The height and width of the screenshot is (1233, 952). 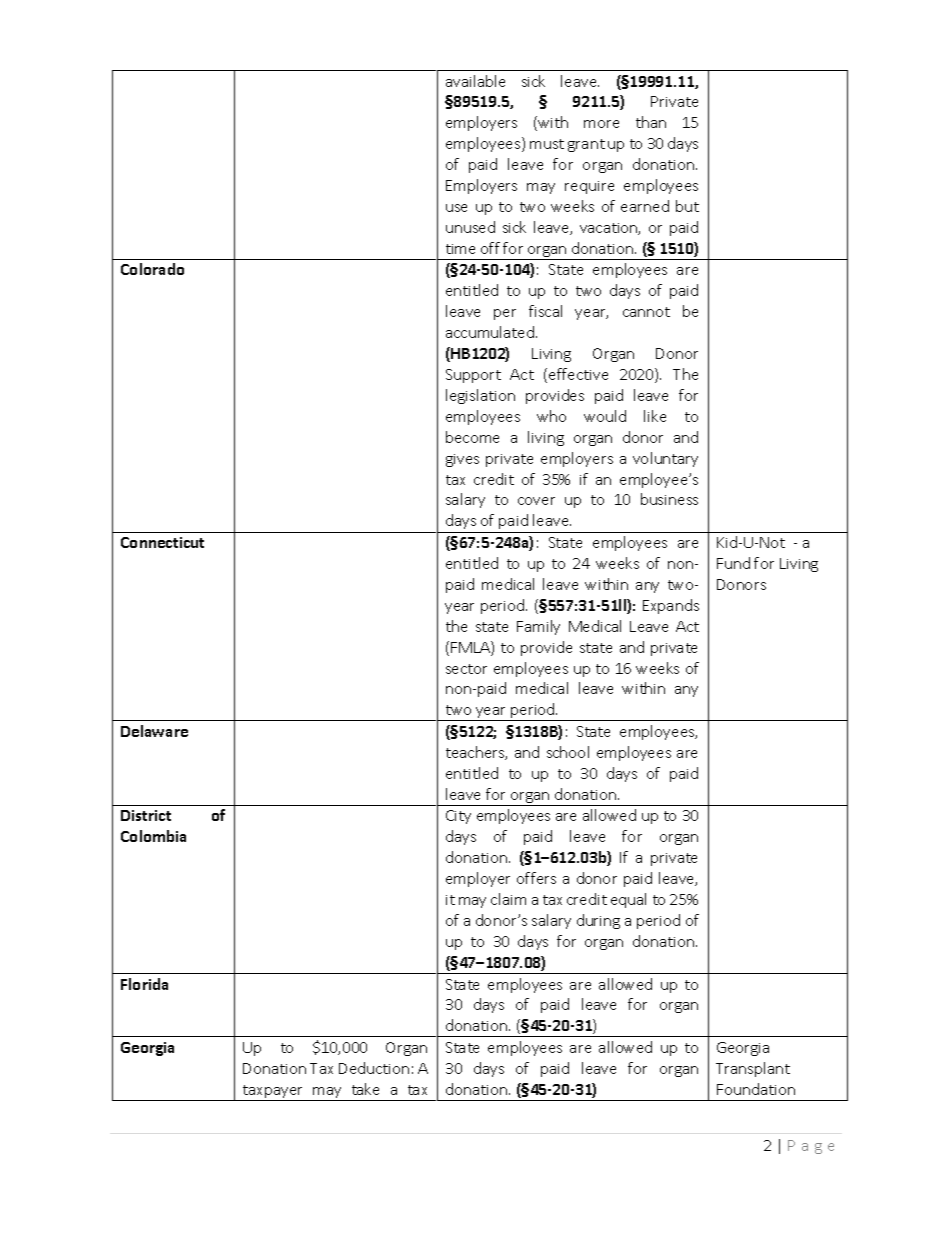 I want to click on Deduction, so click(x=374, y=1068).
